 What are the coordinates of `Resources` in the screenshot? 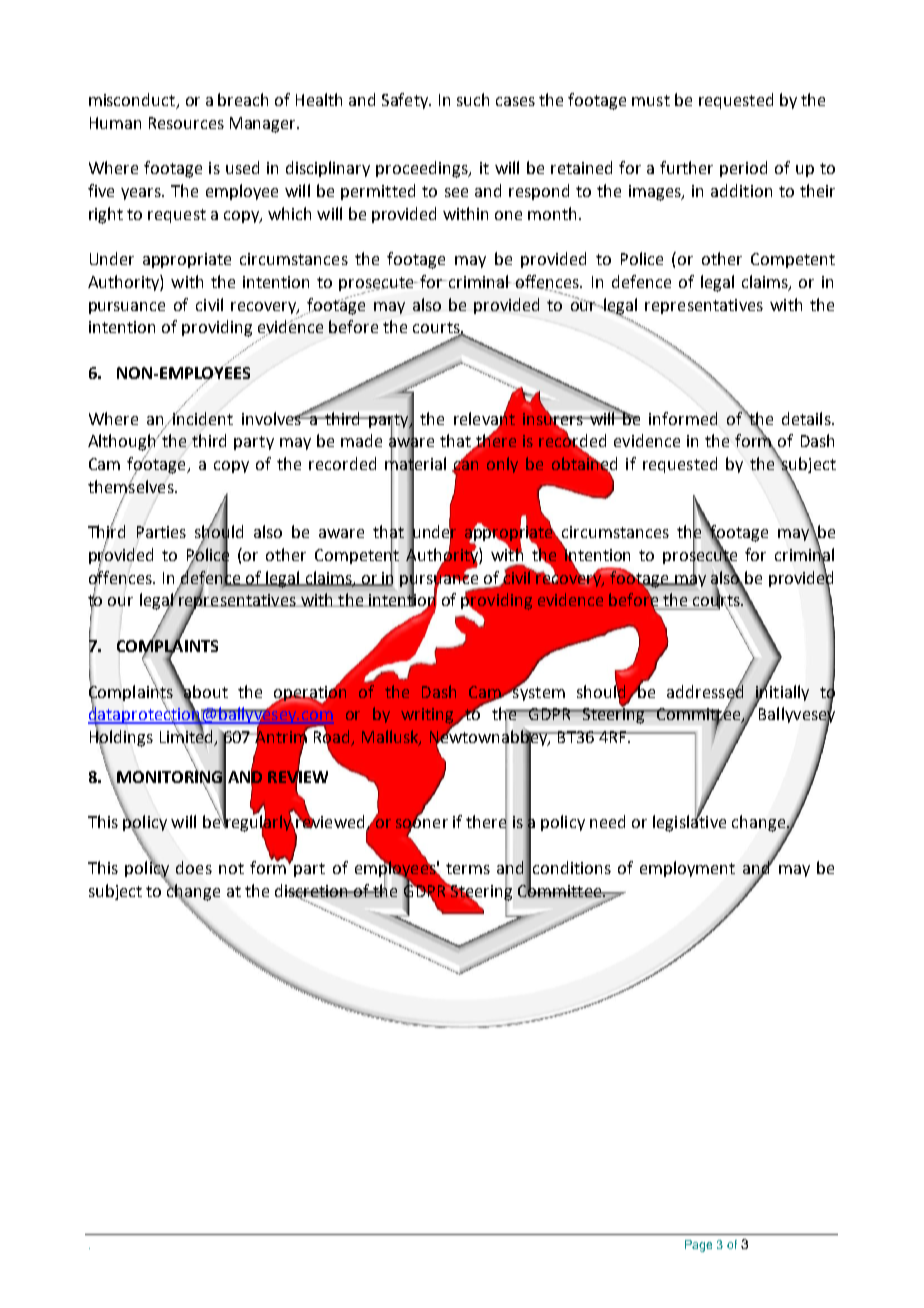 It's located at (186, 123).
